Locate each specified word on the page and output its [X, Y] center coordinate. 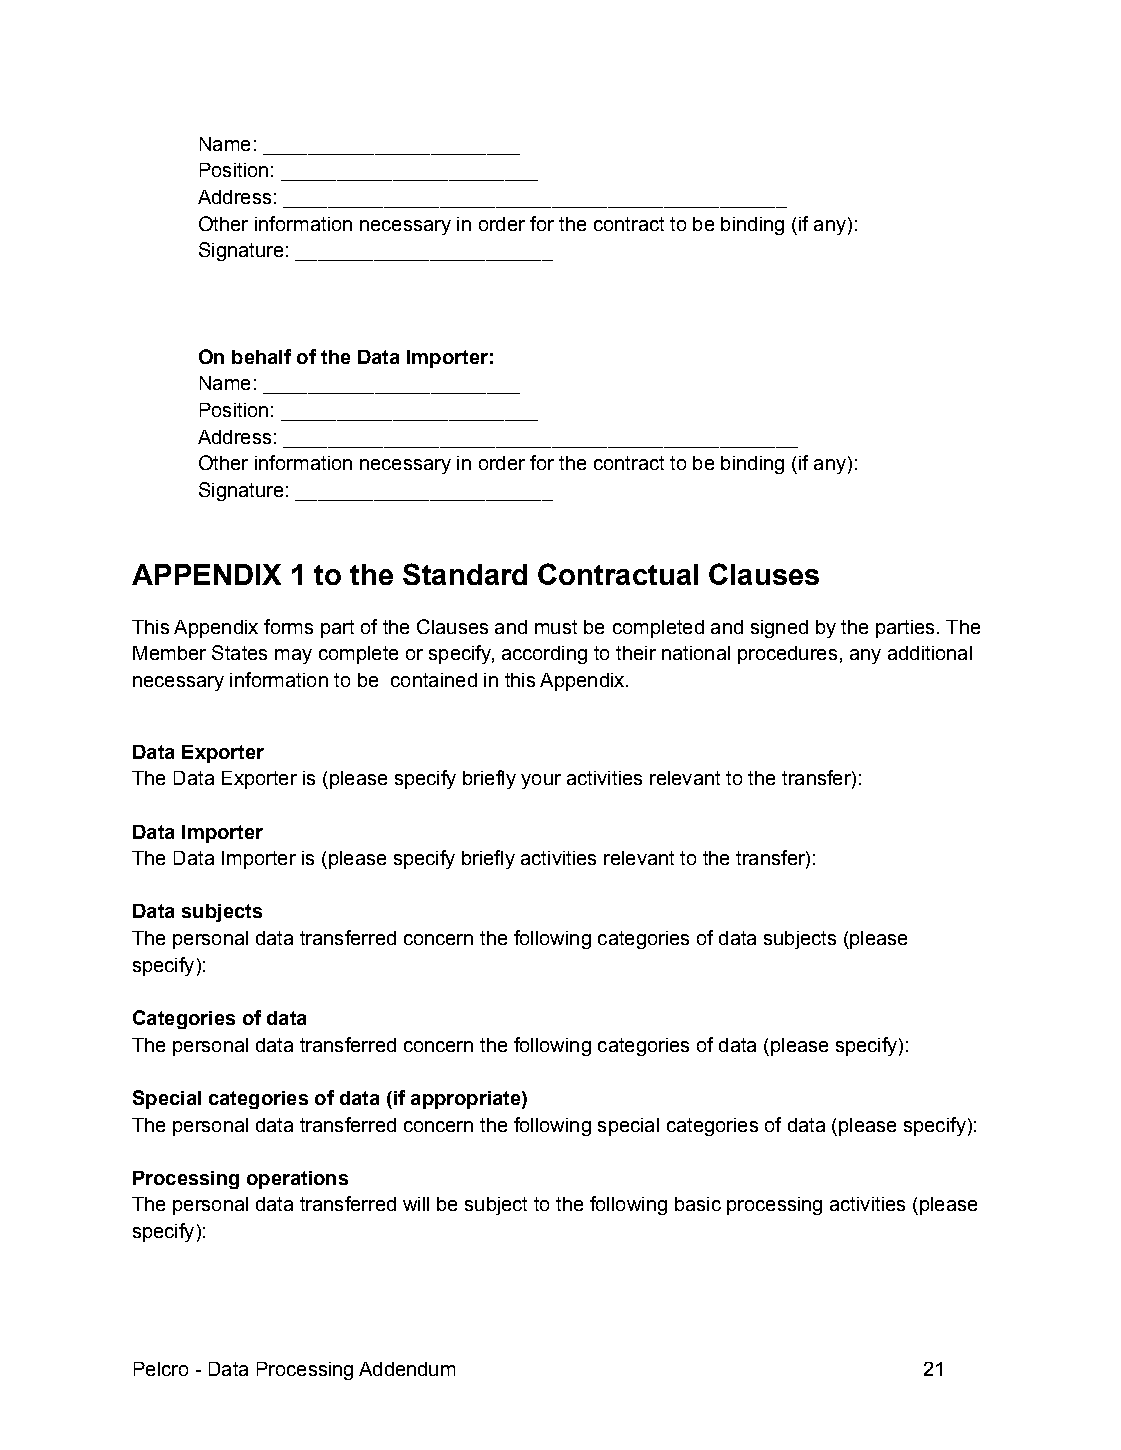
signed [779, 629]
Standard [465, 574]
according [544, 655]
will [416, 1204]
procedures [787, 655]
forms [288, 626]
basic [698, 1204]
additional [930, 653]
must [556, 627]
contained [434, 680]
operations [297, 1180]
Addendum [407, 1369]
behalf [261, 356]
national [696, 653]
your [541, 781]
